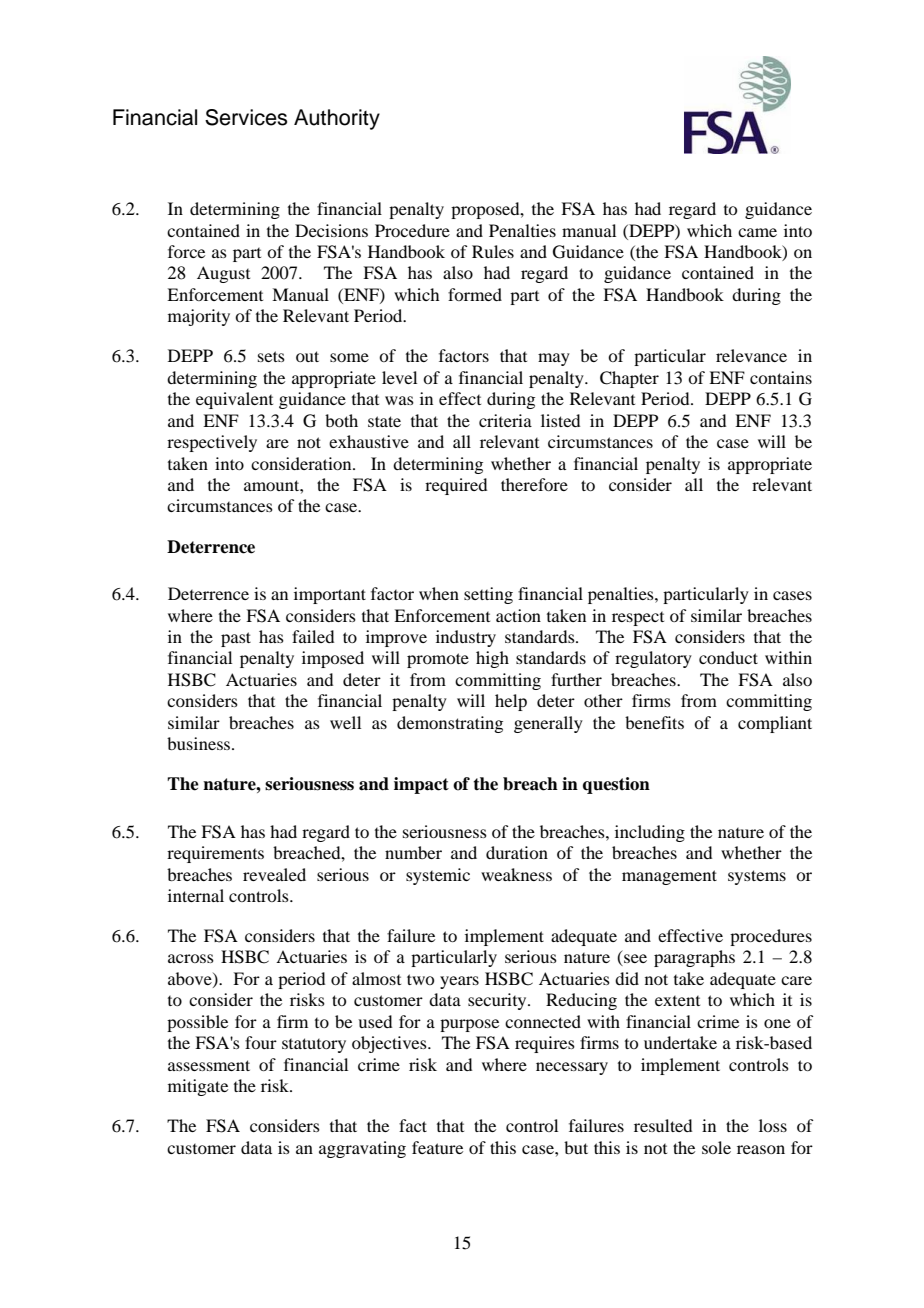 The width and height of the document is (924, 1308). Describe the element at coordinates (516, 874) in the document. I see `weakness` at that location.
